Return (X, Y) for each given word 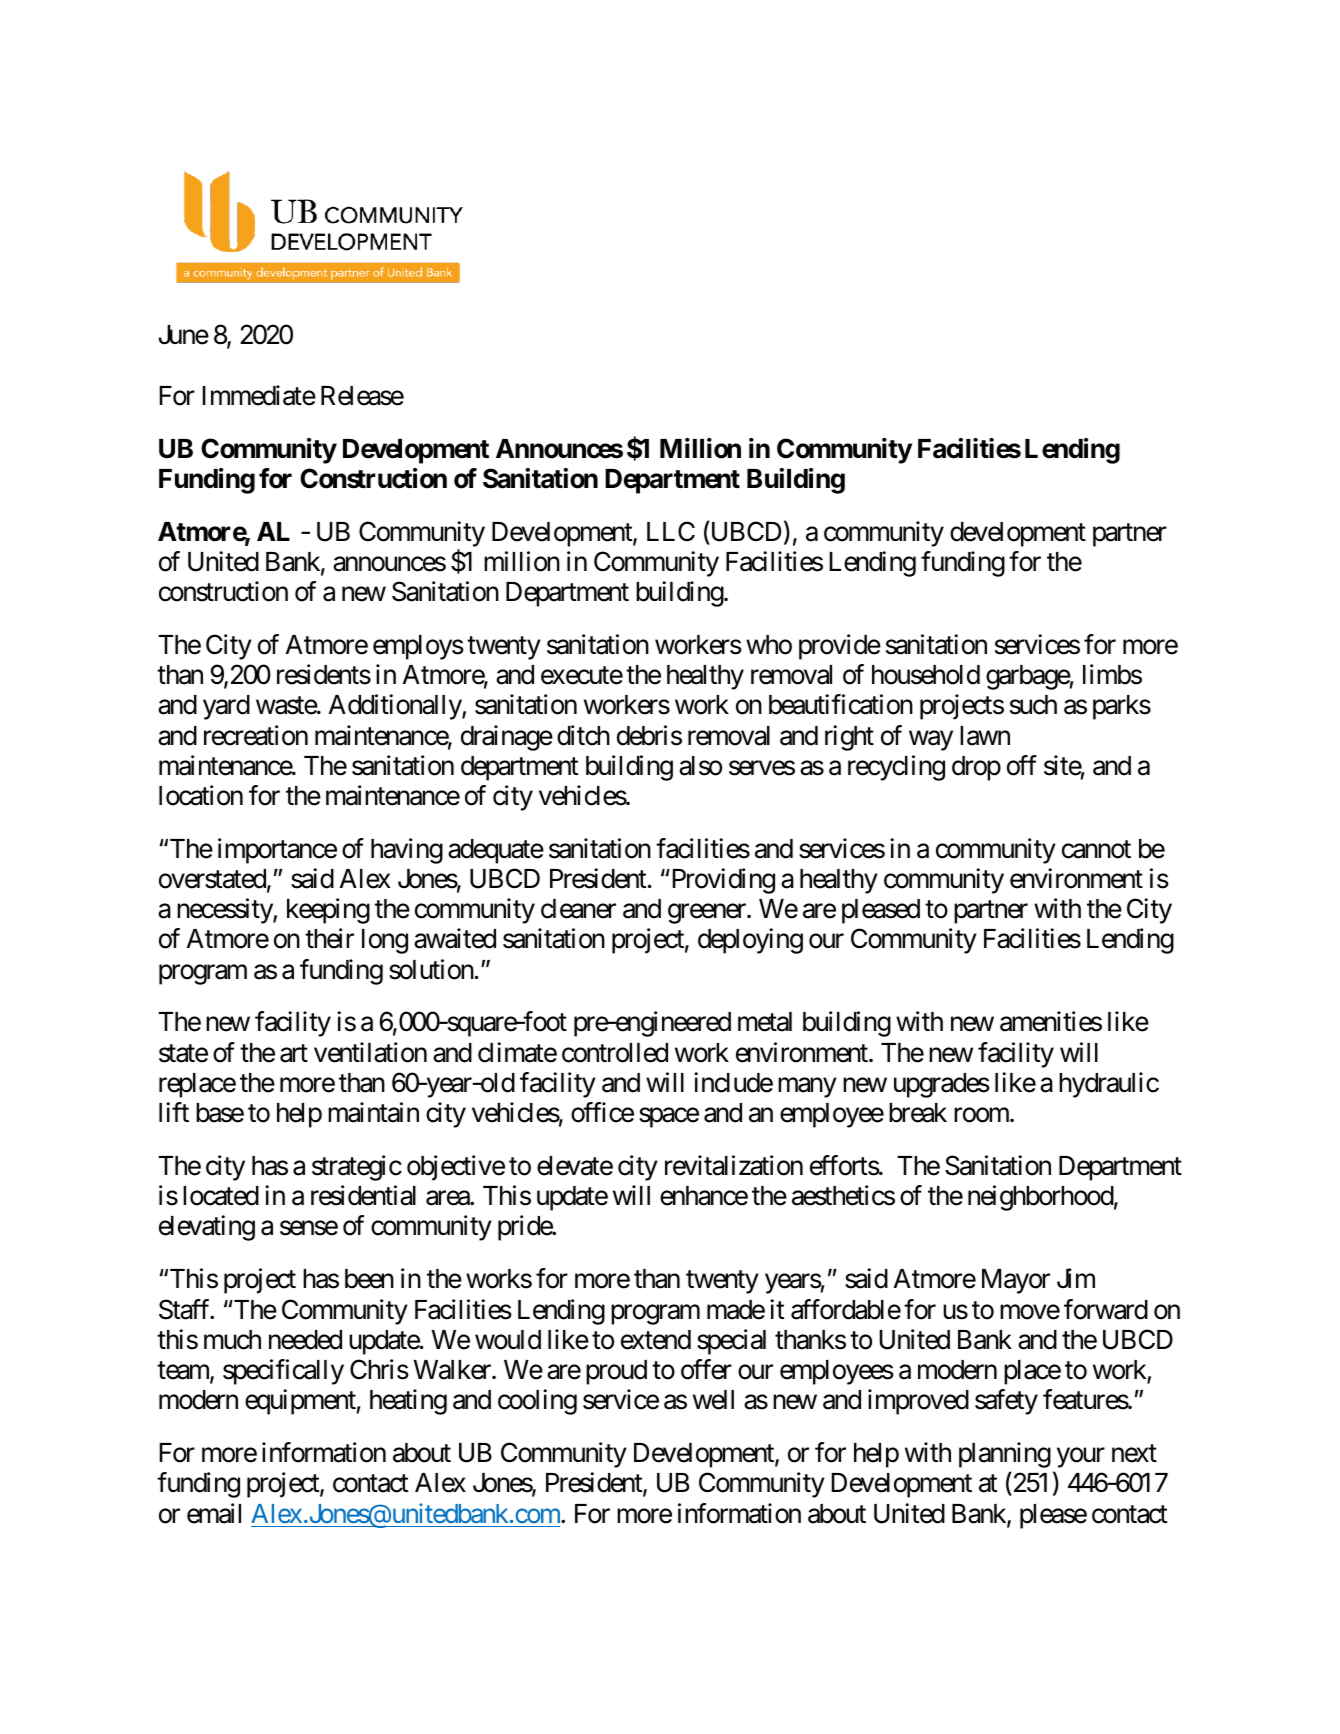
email (214, 1513)
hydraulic (1109, 1085)
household (926, 675)
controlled (615, 1053)
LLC (671, 531)
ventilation (370, 1052)
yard (226, 707)
